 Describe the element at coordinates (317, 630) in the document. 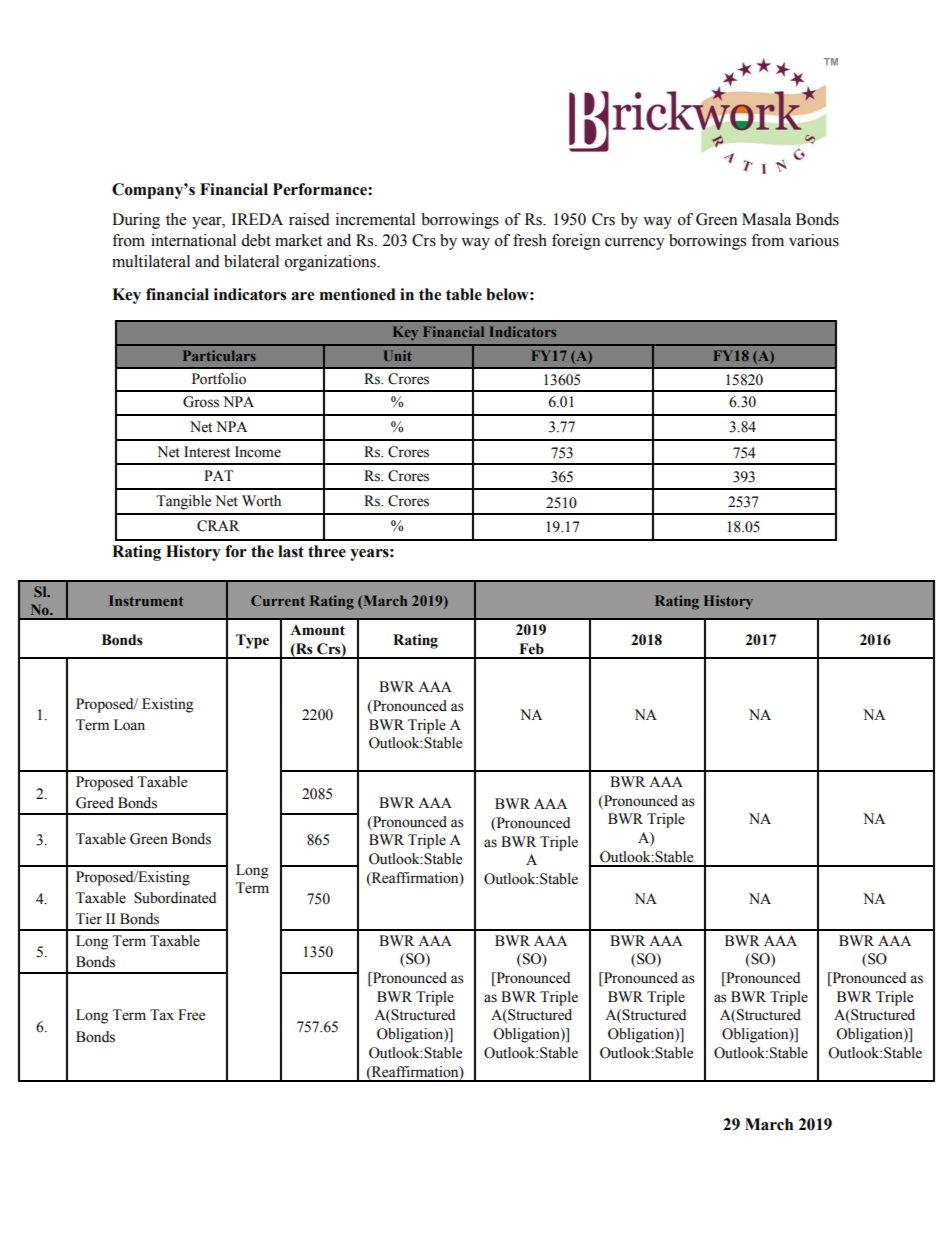

I see `Amount` at that location.
